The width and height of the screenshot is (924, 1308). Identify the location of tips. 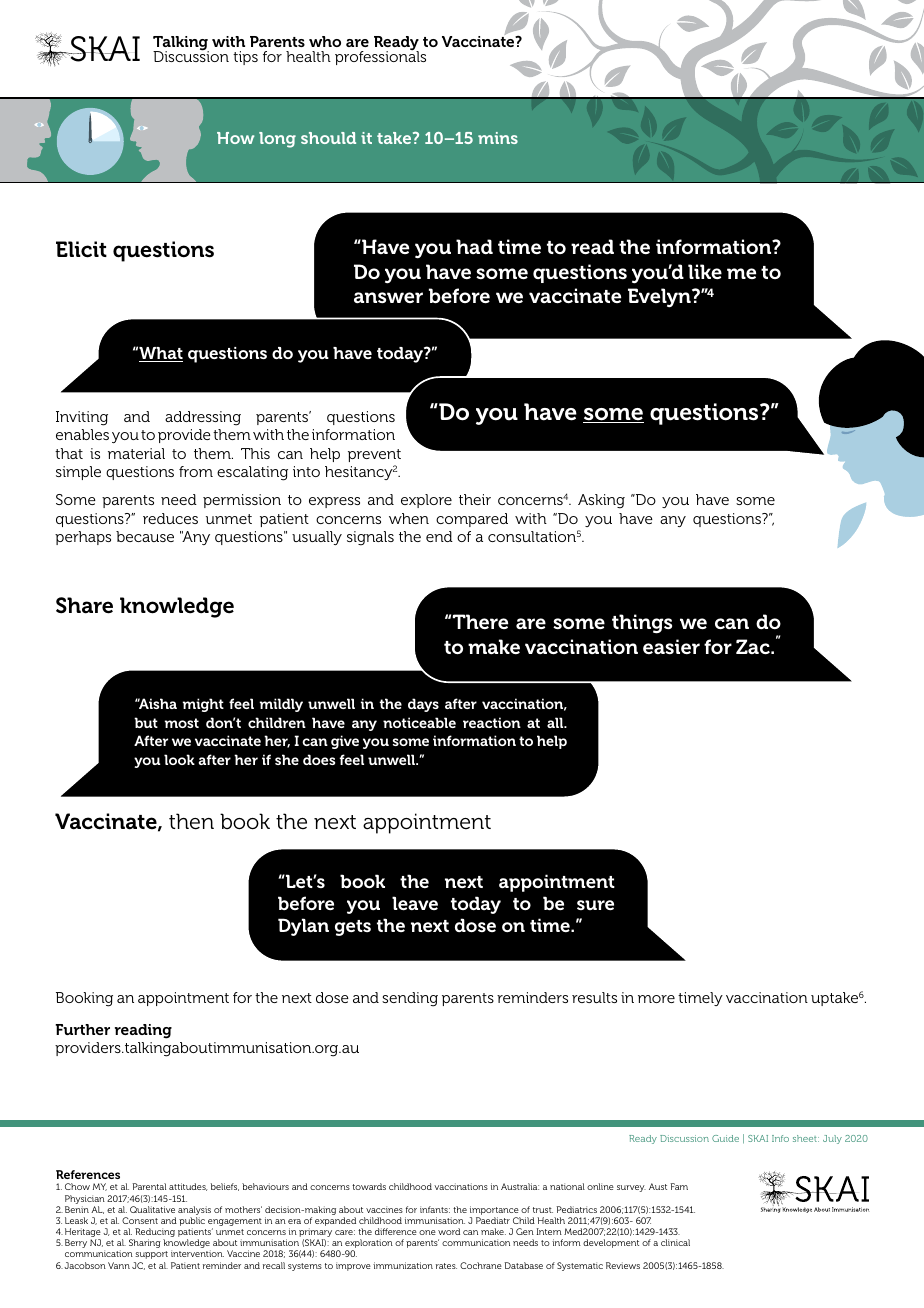
(245, 58).
